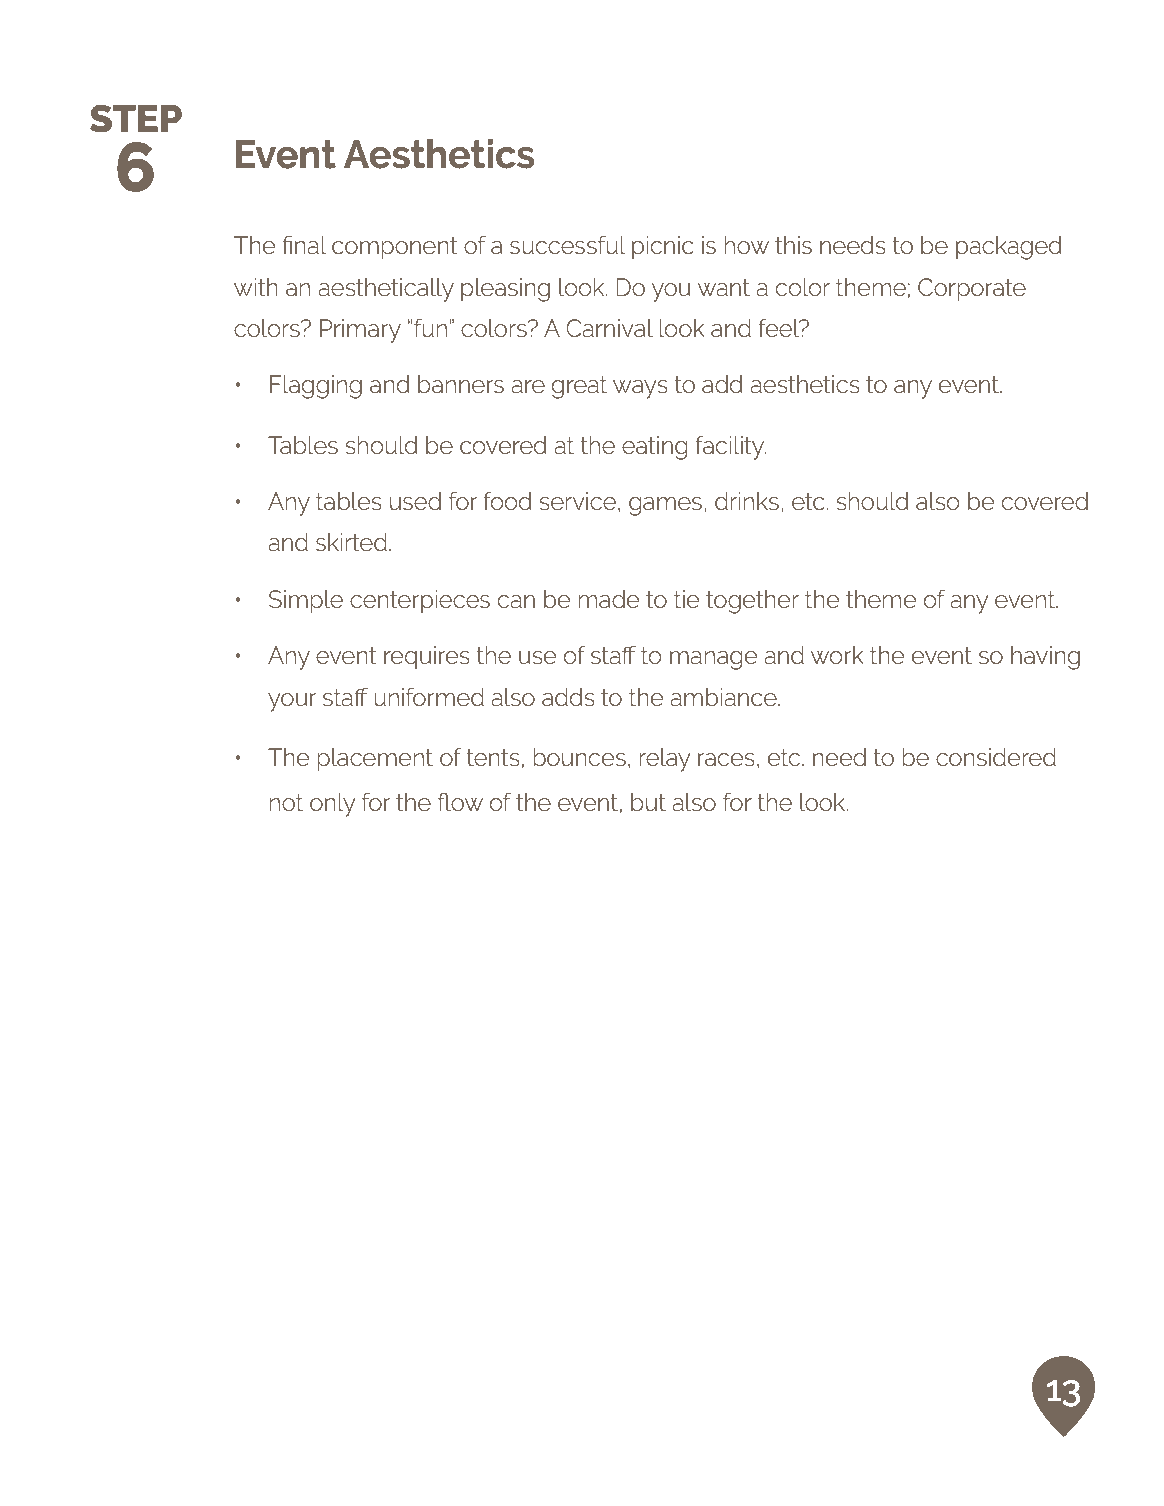  I want to click on feel, so click(780, 328).
